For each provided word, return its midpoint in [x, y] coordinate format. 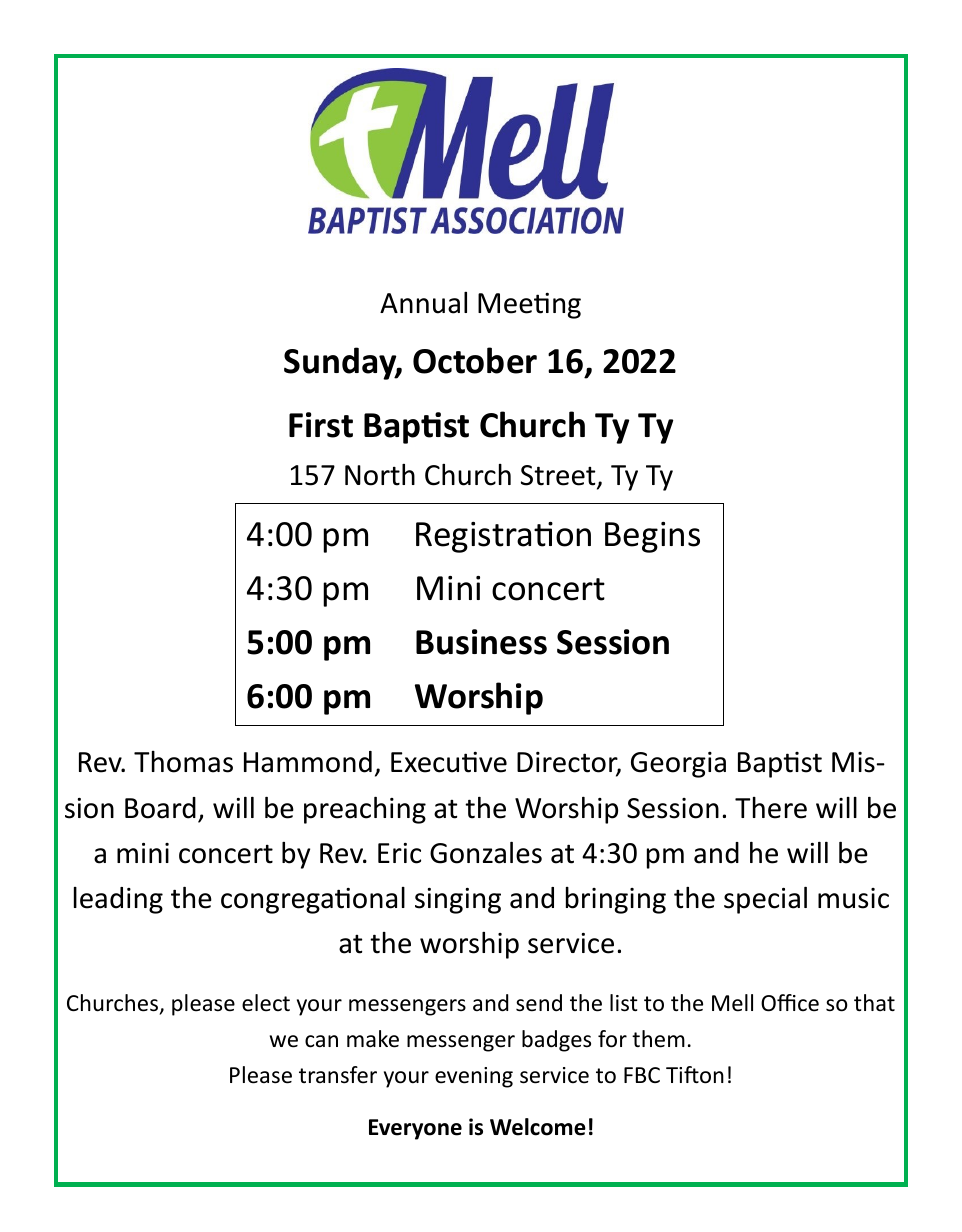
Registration [503, 537]
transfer [338, 1075]
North [380, 475]
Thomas [183, 762]
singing [458, 901]
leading [118, 900]
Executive [449, 762]
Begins [652, 537]
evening [474, 1077]
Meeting [529, 305]
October [475, 360]
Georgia [678, 764]
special [765, 900]
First [321, 425]
